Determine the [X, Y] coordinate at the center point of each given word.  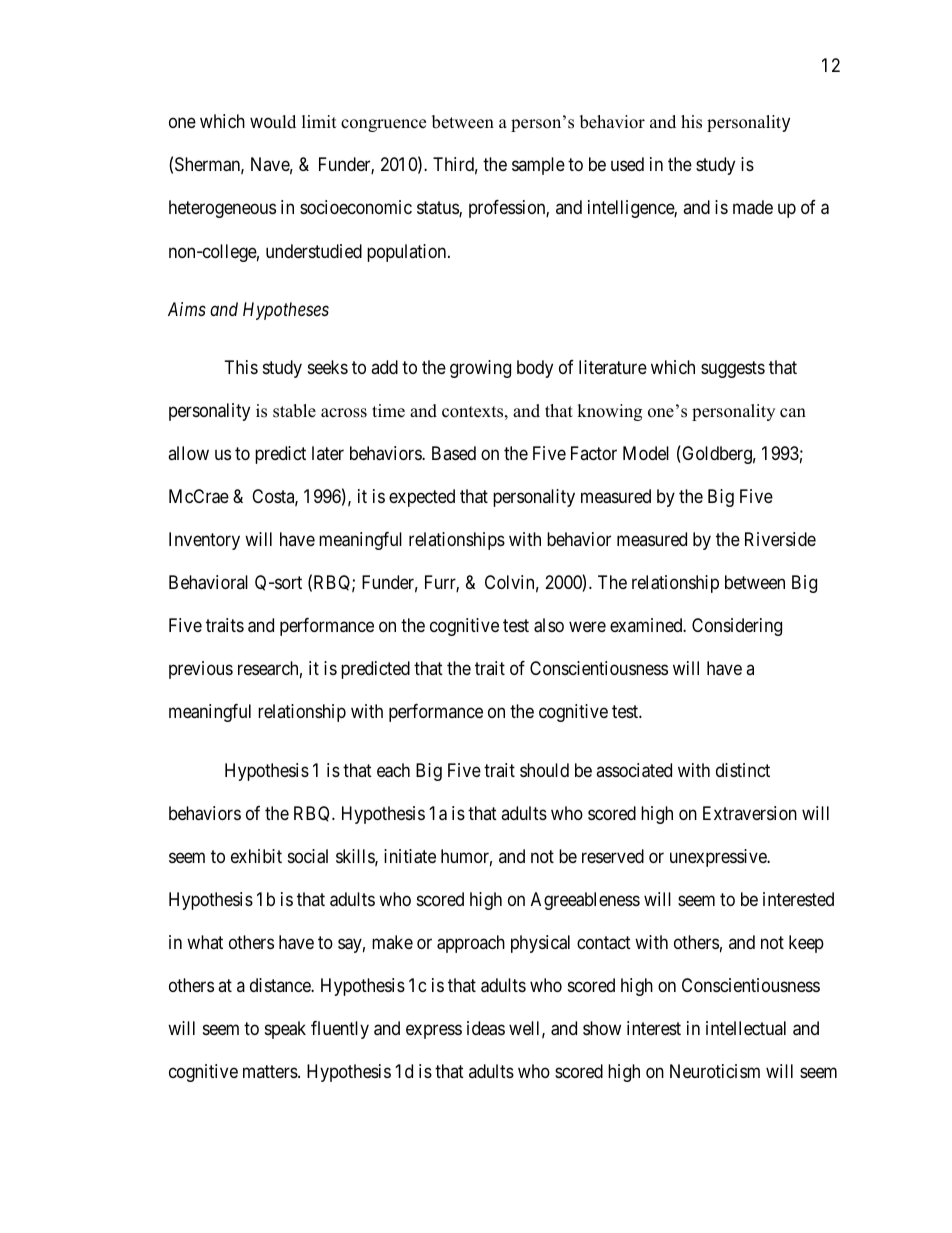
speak [285, 1030]
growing [480, 369]
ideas [486, 1028]
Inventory [204, 541]
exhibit [256, 856]
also [549, 625]
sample [538, 166]
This [241, 367]
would [273, 122]
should [544, 770]
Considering [737, 627]
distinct [743, 770]
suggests [733, 370]
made [753, 207]
